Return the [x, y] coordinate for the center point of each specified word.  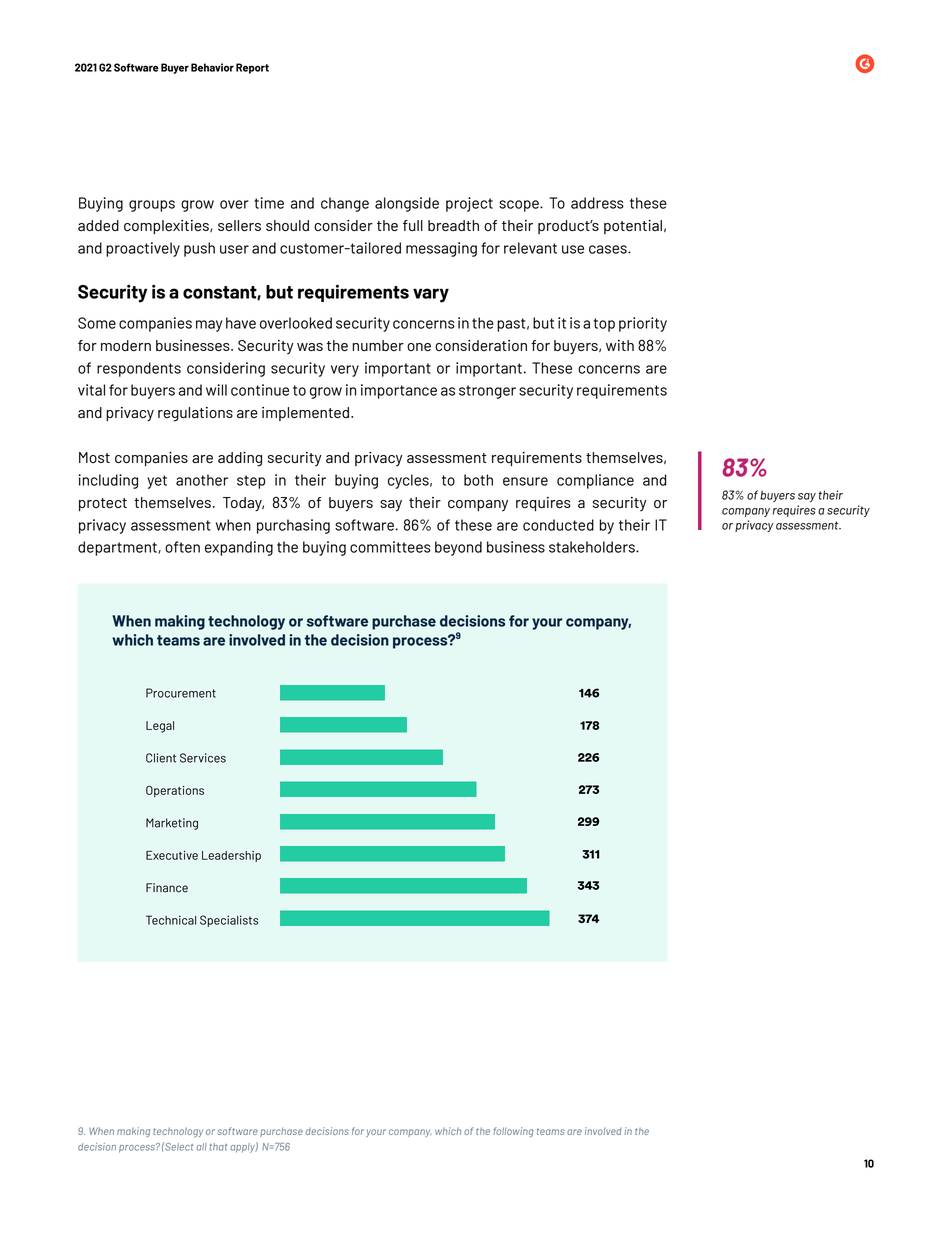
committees [390, 547]
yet [157, 482]
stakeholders [593, 547]
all [201, 1147]
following [513, 1132]
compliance [595, 481]
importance [399, 391]
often [182, 547]
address [597, 203]
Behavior [212, 67]
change [345, 204]
